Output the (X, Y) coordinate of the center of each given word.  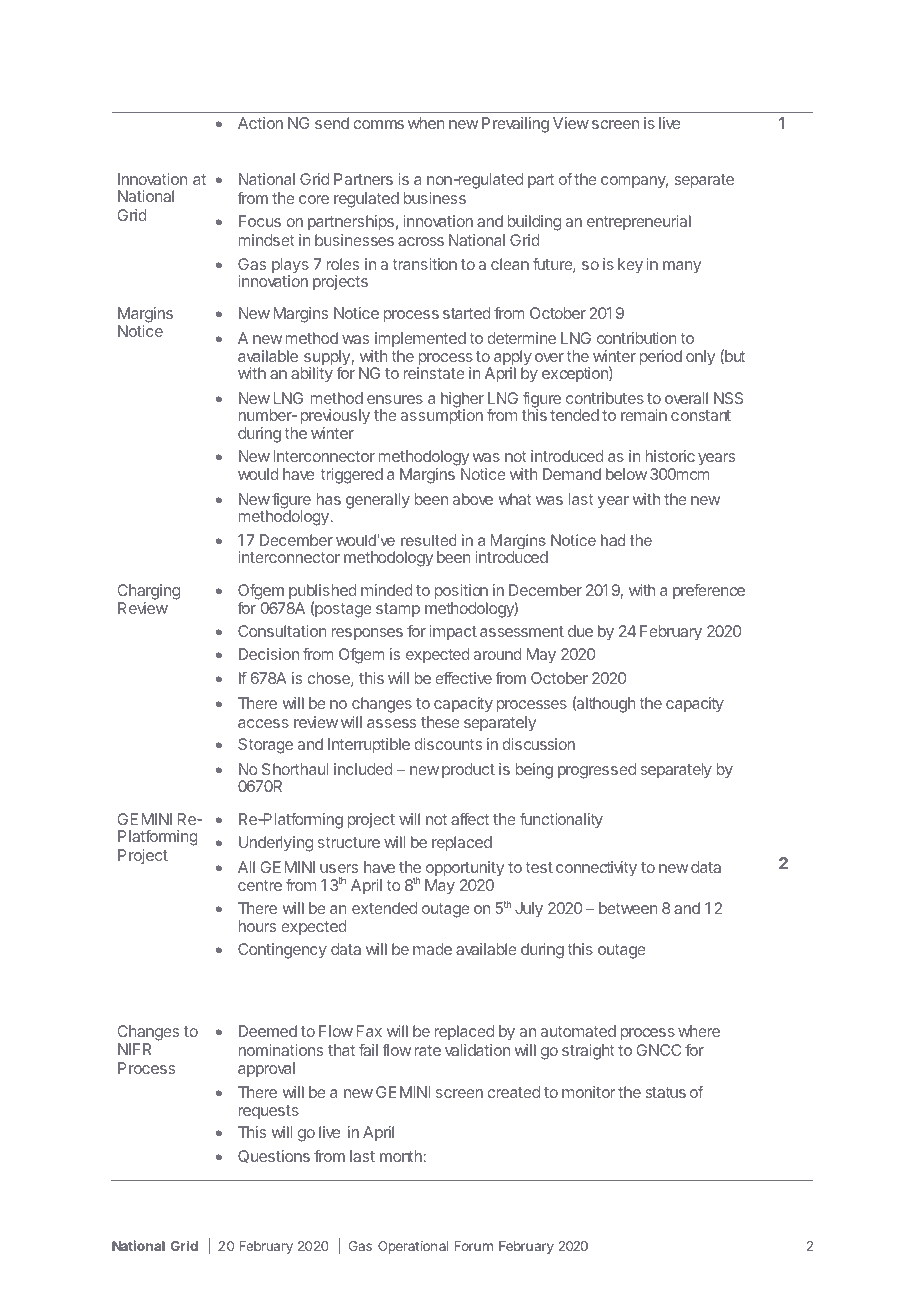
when (426, 123)
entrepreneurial (639, 222)
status (665, 1092)
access (263, 723)
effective (463, 678)
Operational (413, 1247)
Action (260, 123)
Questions (274, 1156)
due (580, 631)
